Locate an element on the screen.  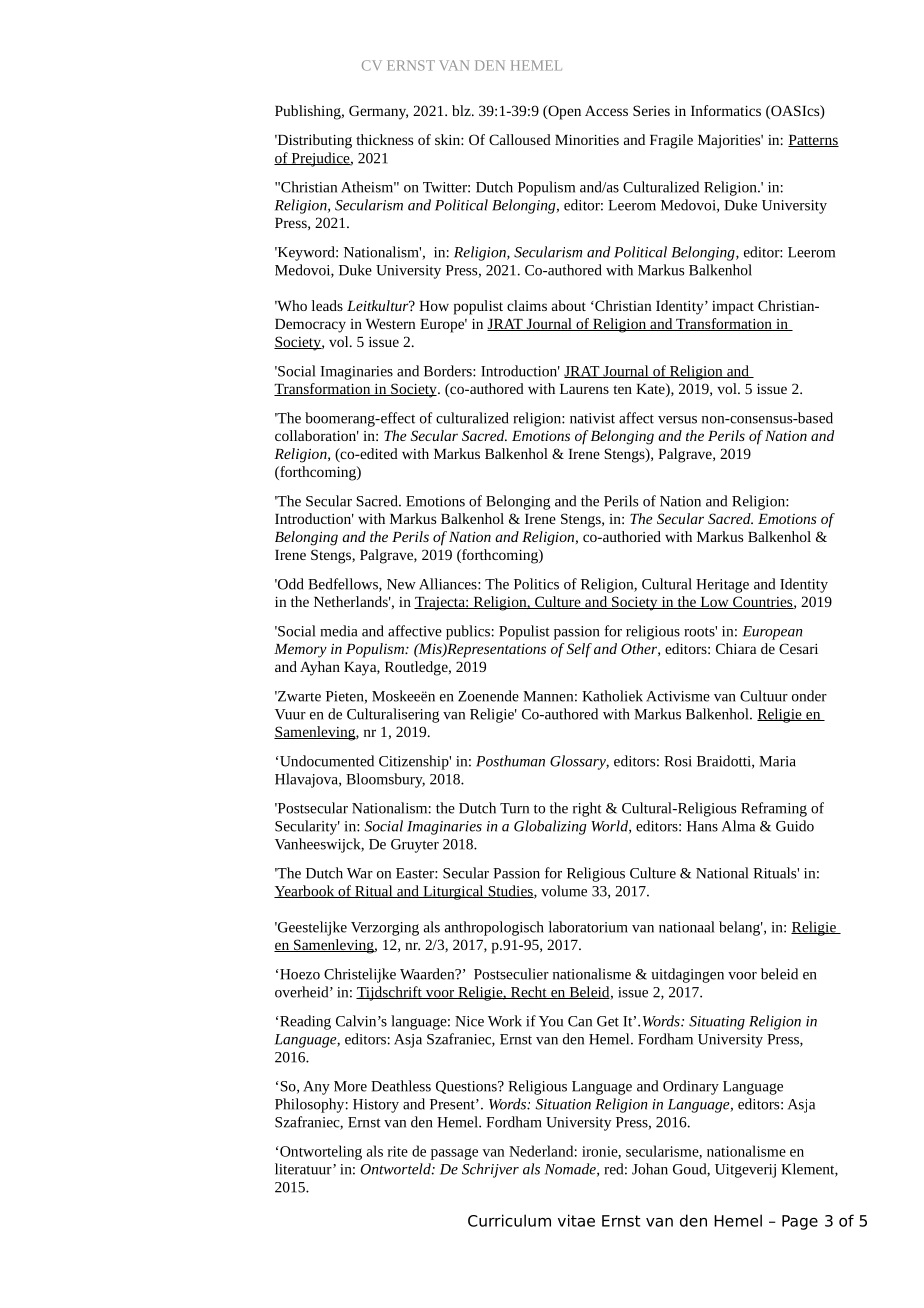
rite is located at coordinates (398, 1151).
